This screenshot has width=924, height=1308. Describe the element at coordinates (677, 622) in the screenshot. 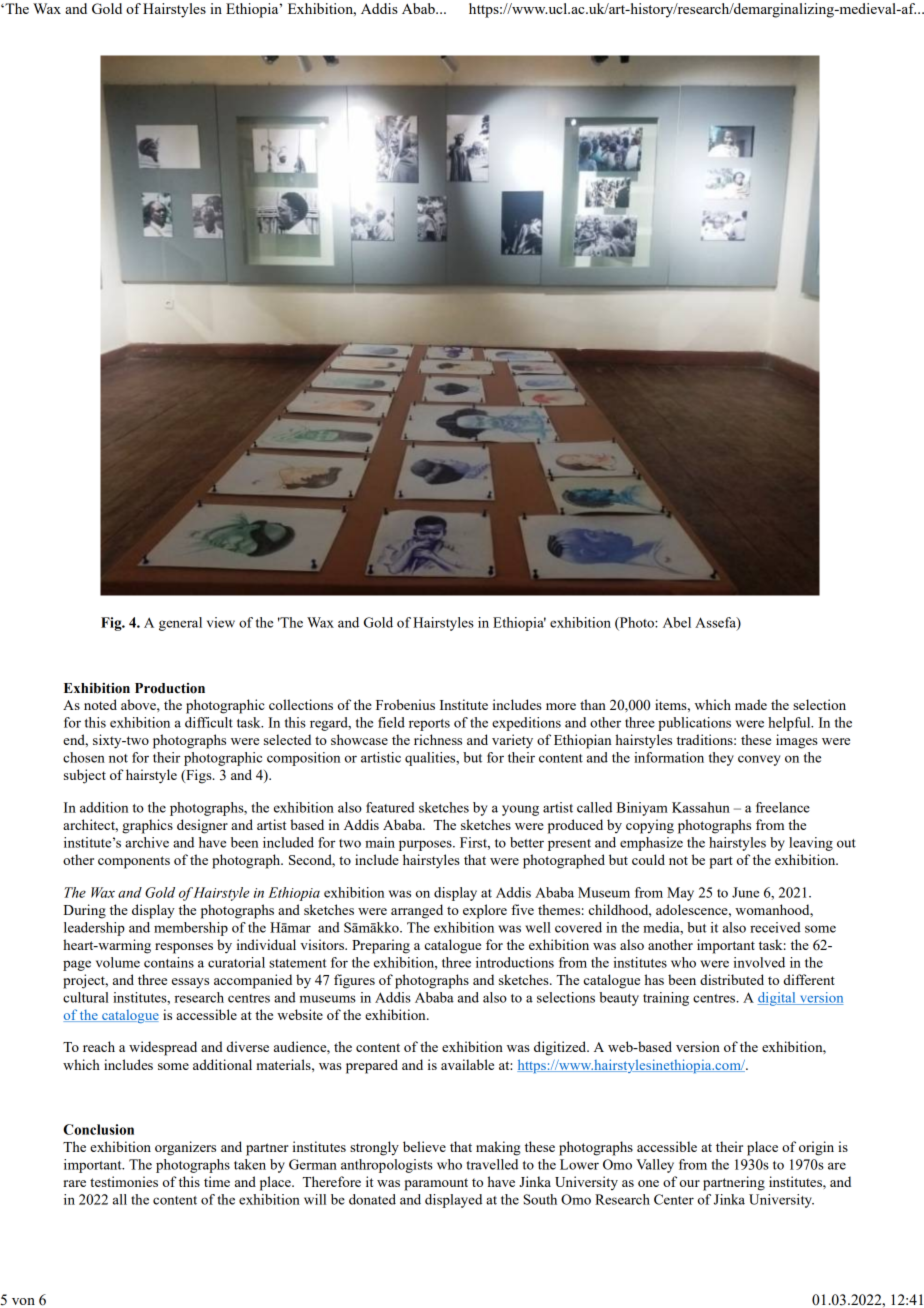

I see `Abel` at that location.
